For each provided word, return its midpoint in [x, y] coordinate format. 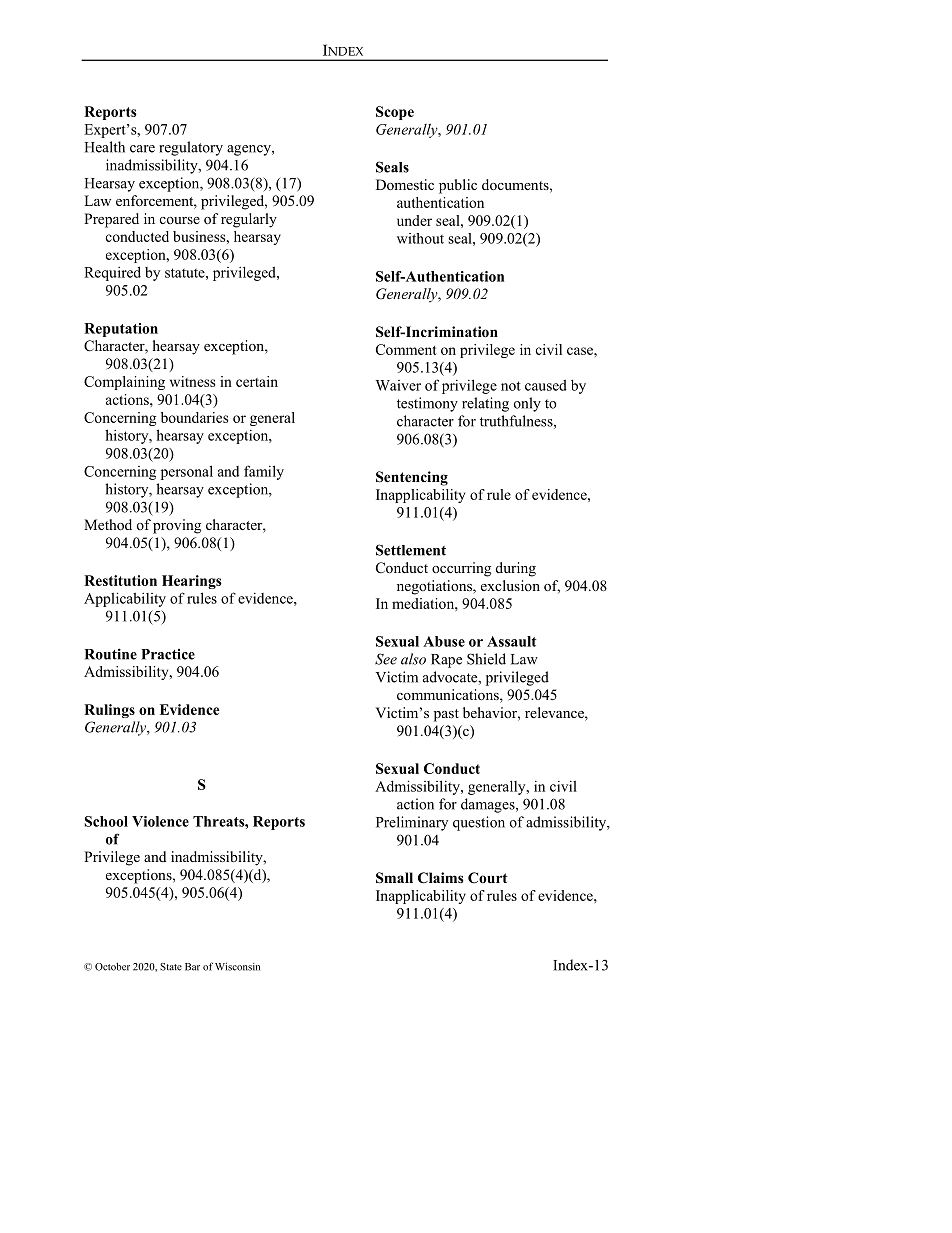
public [458, 186]
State [171, 967]
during [516, 569]
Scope [395, 113]
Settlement [411, 550]
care [142, 149]
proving [177, 526]
